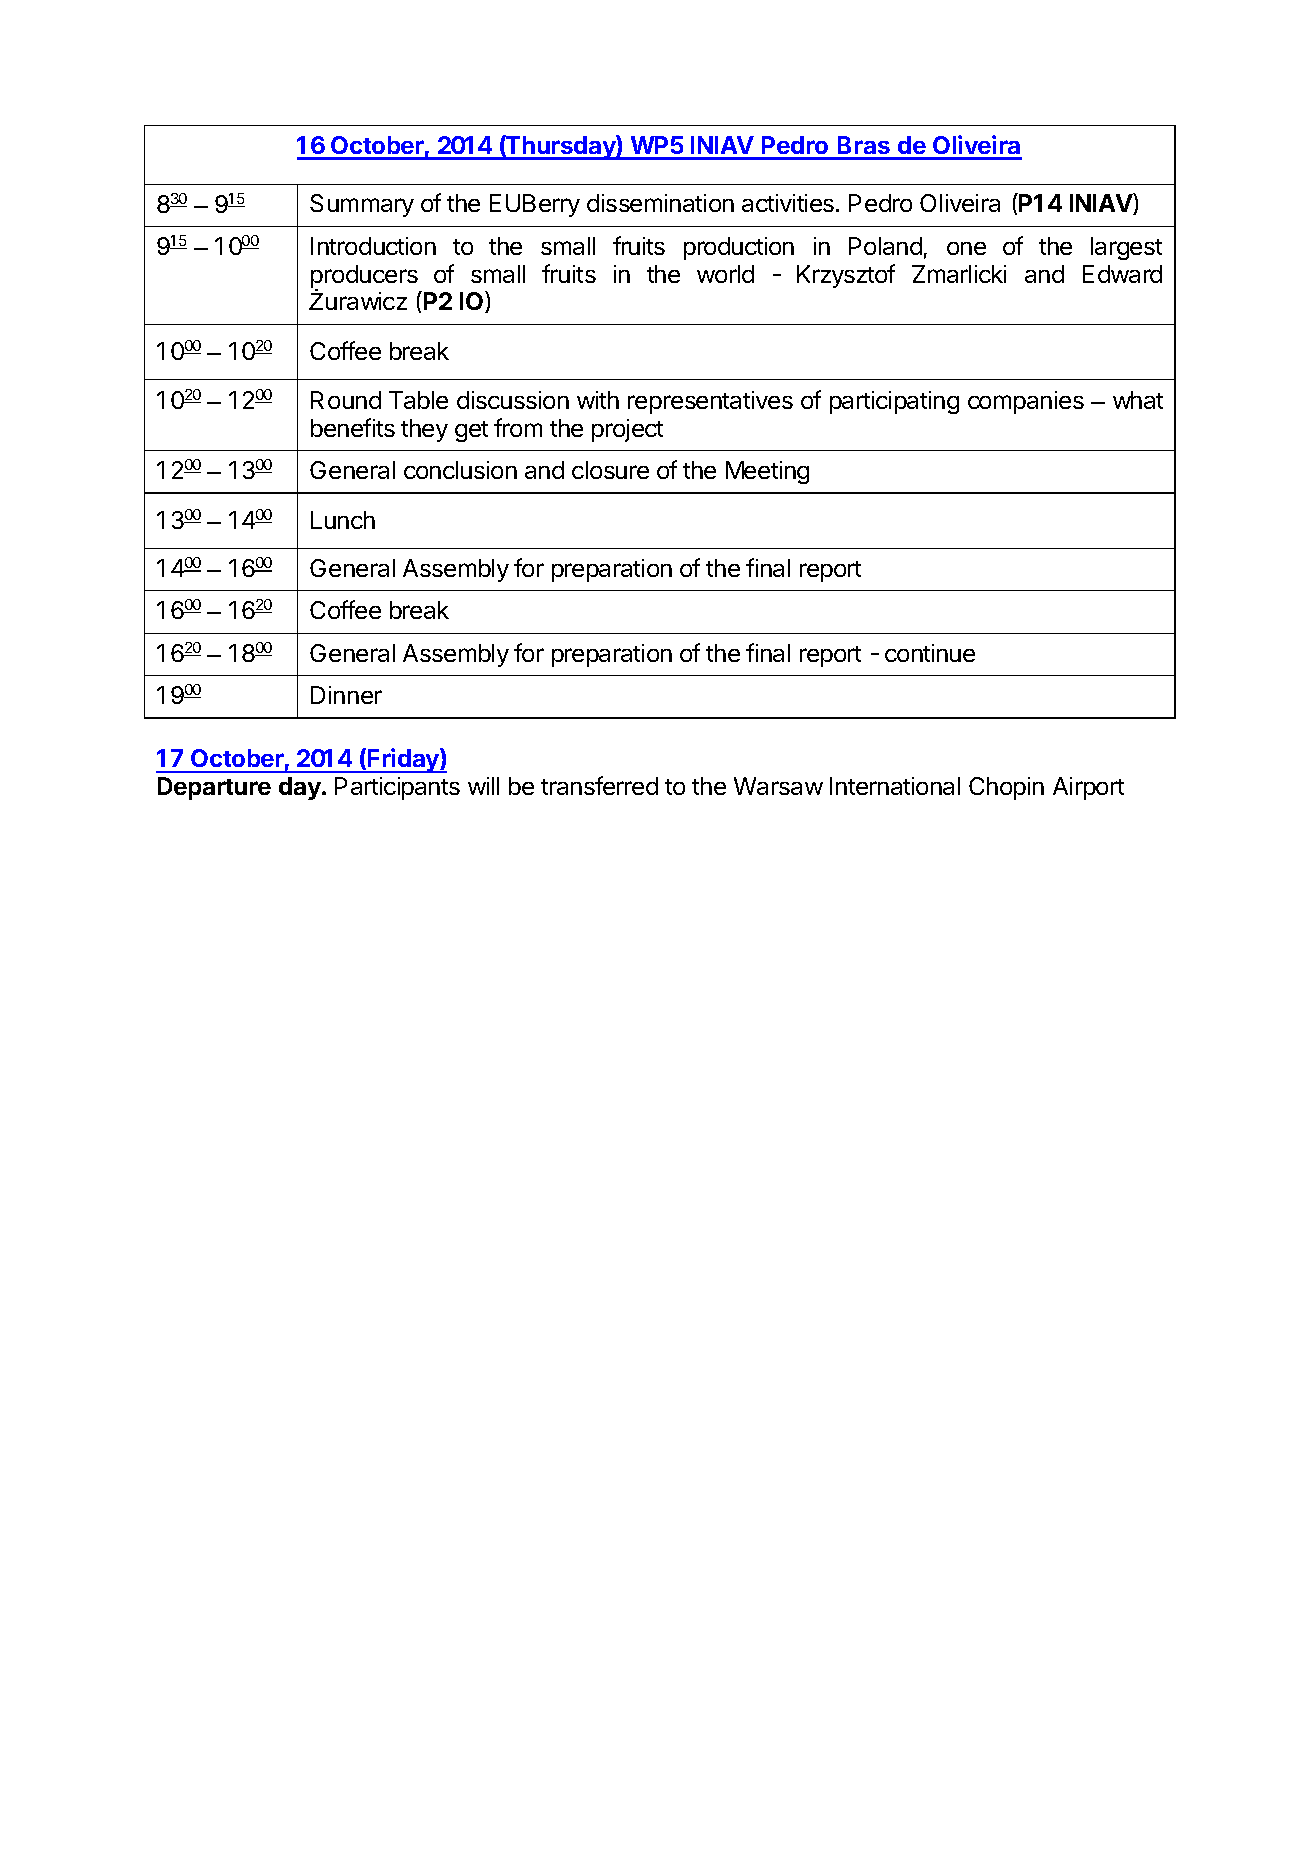 The image size is (1315, 1861). What do you see at coordinates (343, 520) in the screenshot?
I see `Lunch` at bounding box center [343, 520].
